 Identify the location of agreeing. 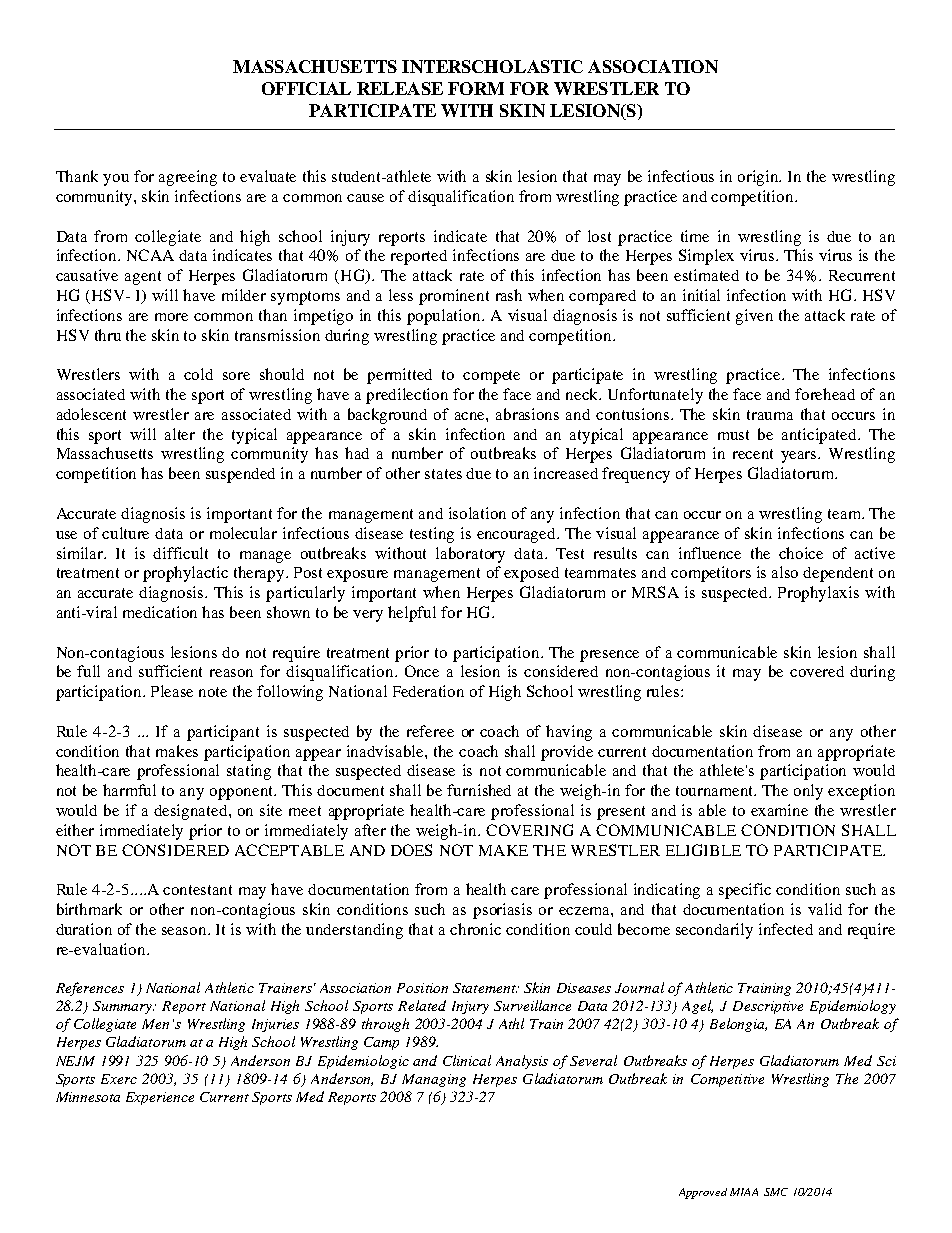
(188, 178).
